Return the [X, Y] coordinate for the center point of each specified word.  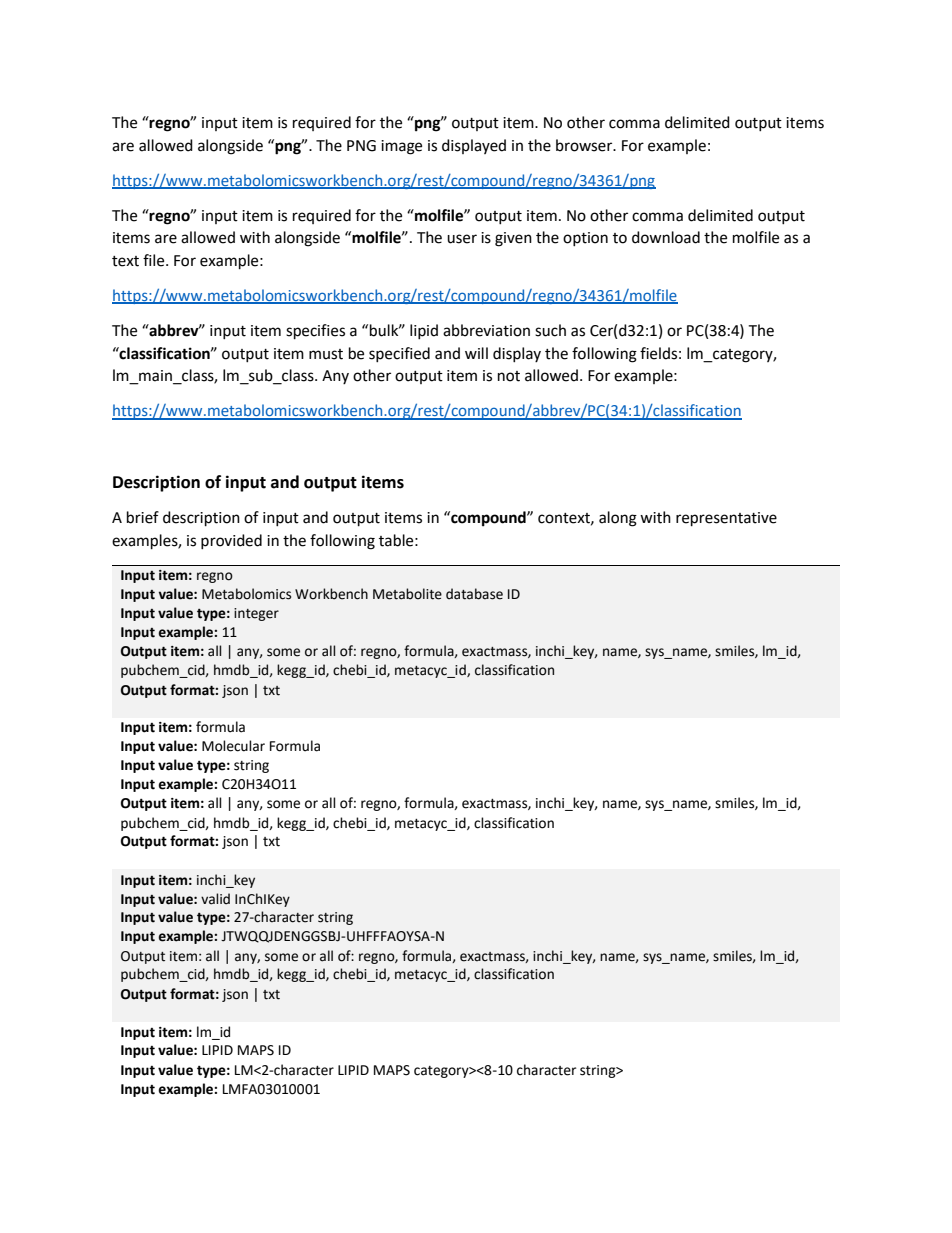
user [462, 239]
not [509, 376]
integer [256, 614]
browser [585, 145]
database [474, 594]
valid [215, 899]
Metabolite [407, 594]
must [326, 354]
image [401, 147]
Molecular [233, 746]
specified [399, 354]
